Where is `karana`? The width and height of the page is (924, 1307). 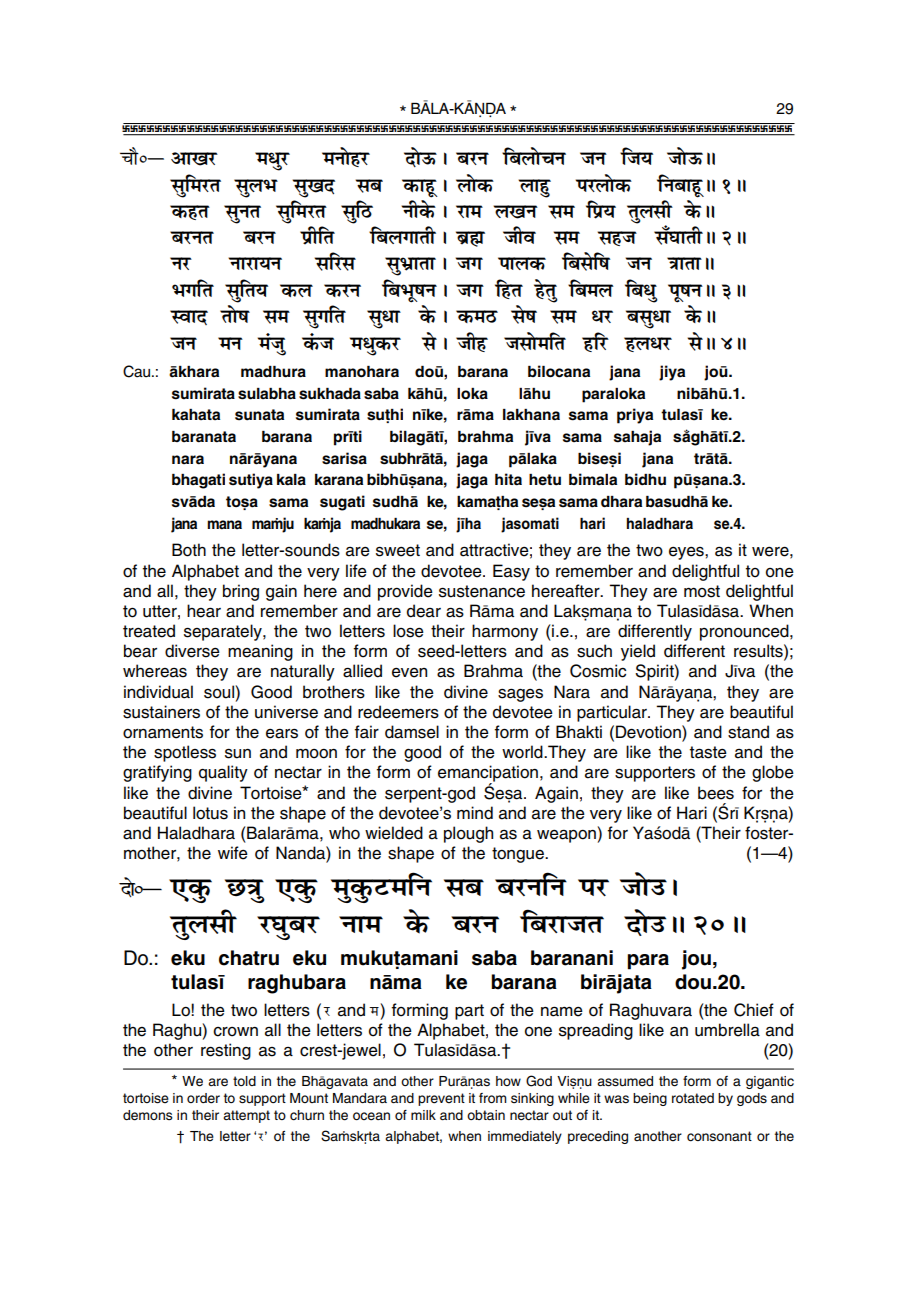 karana is located at coordinates (339, 480).
